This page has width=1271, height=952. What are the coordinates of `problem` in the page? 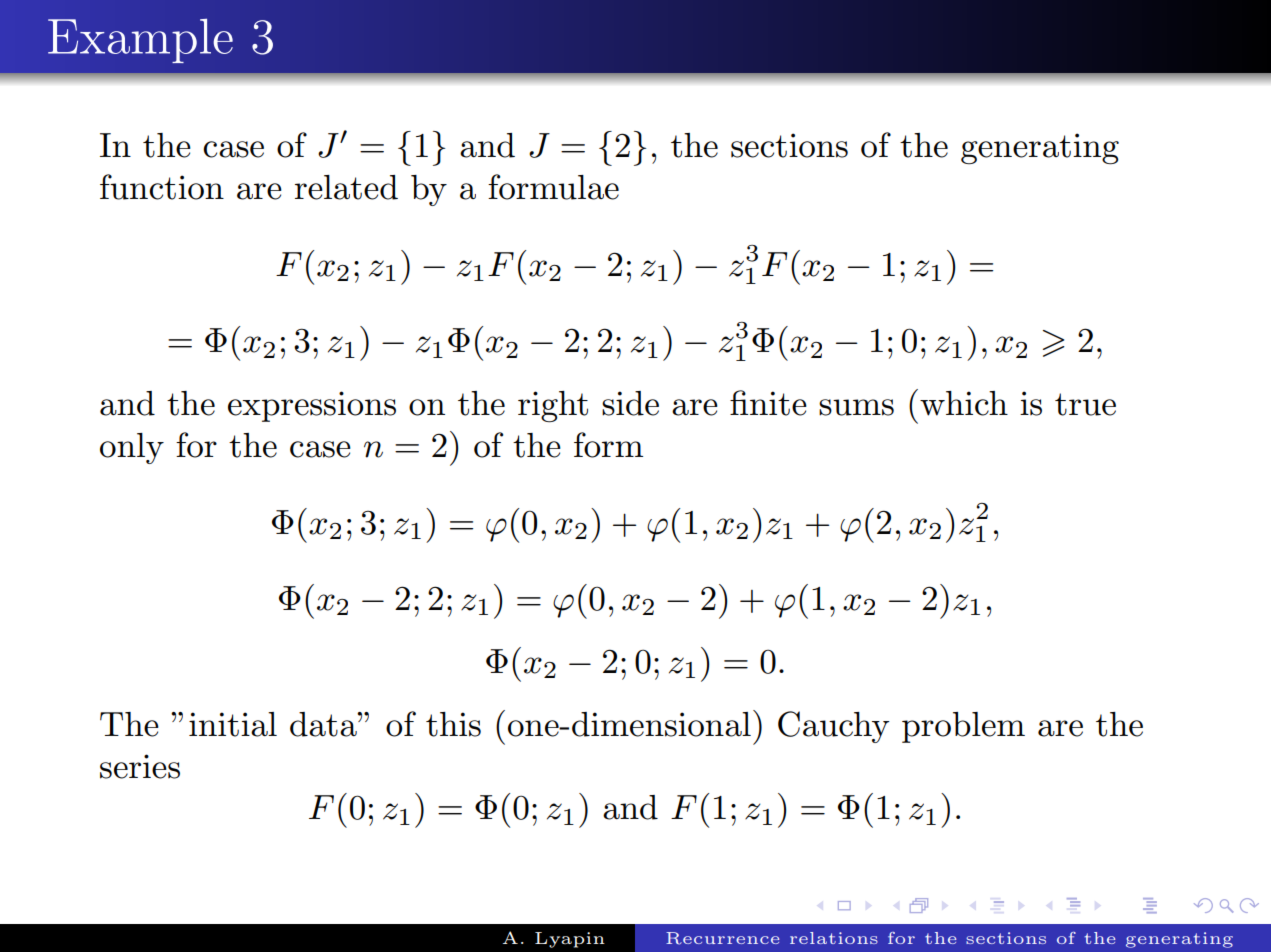 It's located at (963, 727).
